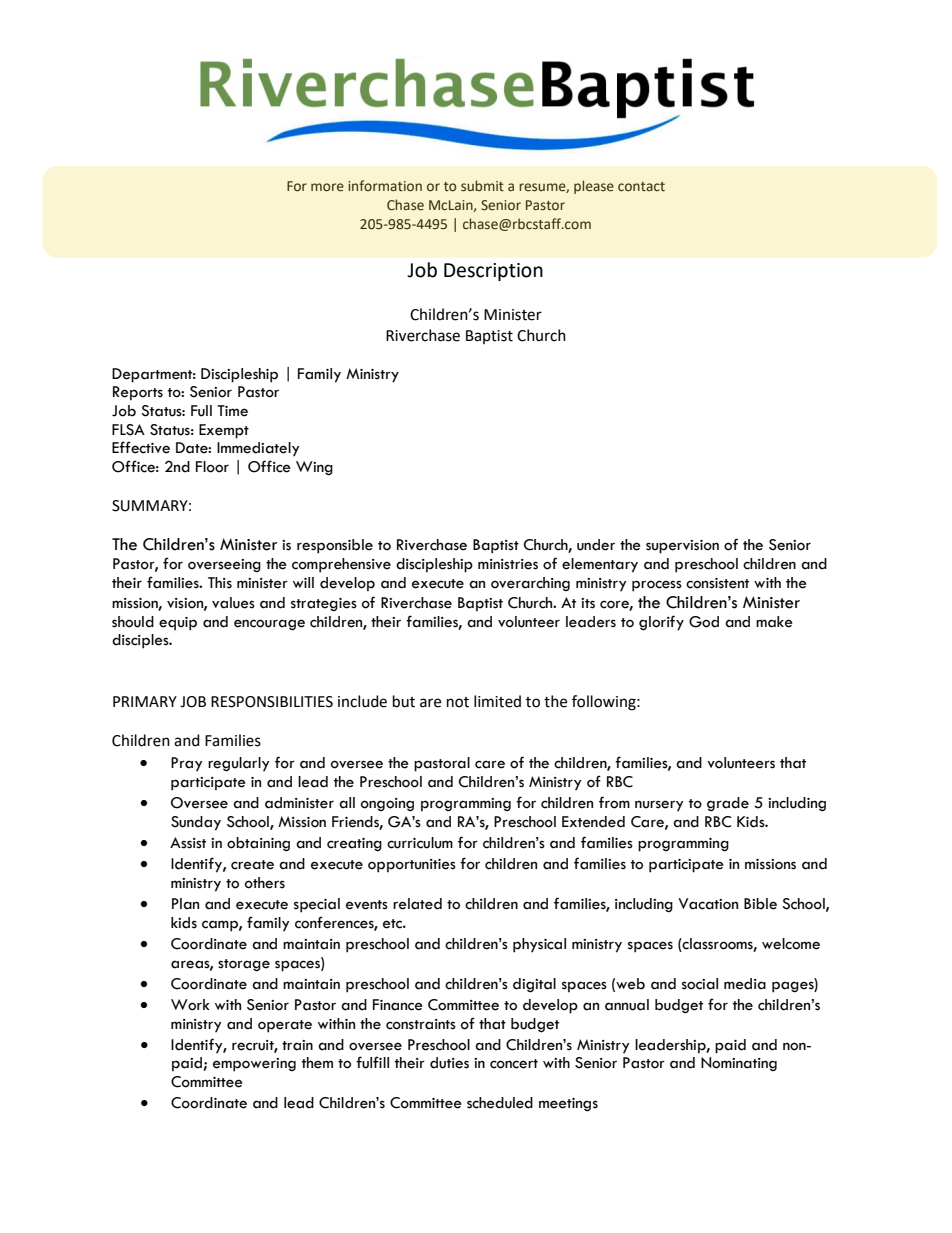  What do you see at coordinates (190, 1005) in the screenshot?
I see `Work` at bounding box center [190, 1005].
